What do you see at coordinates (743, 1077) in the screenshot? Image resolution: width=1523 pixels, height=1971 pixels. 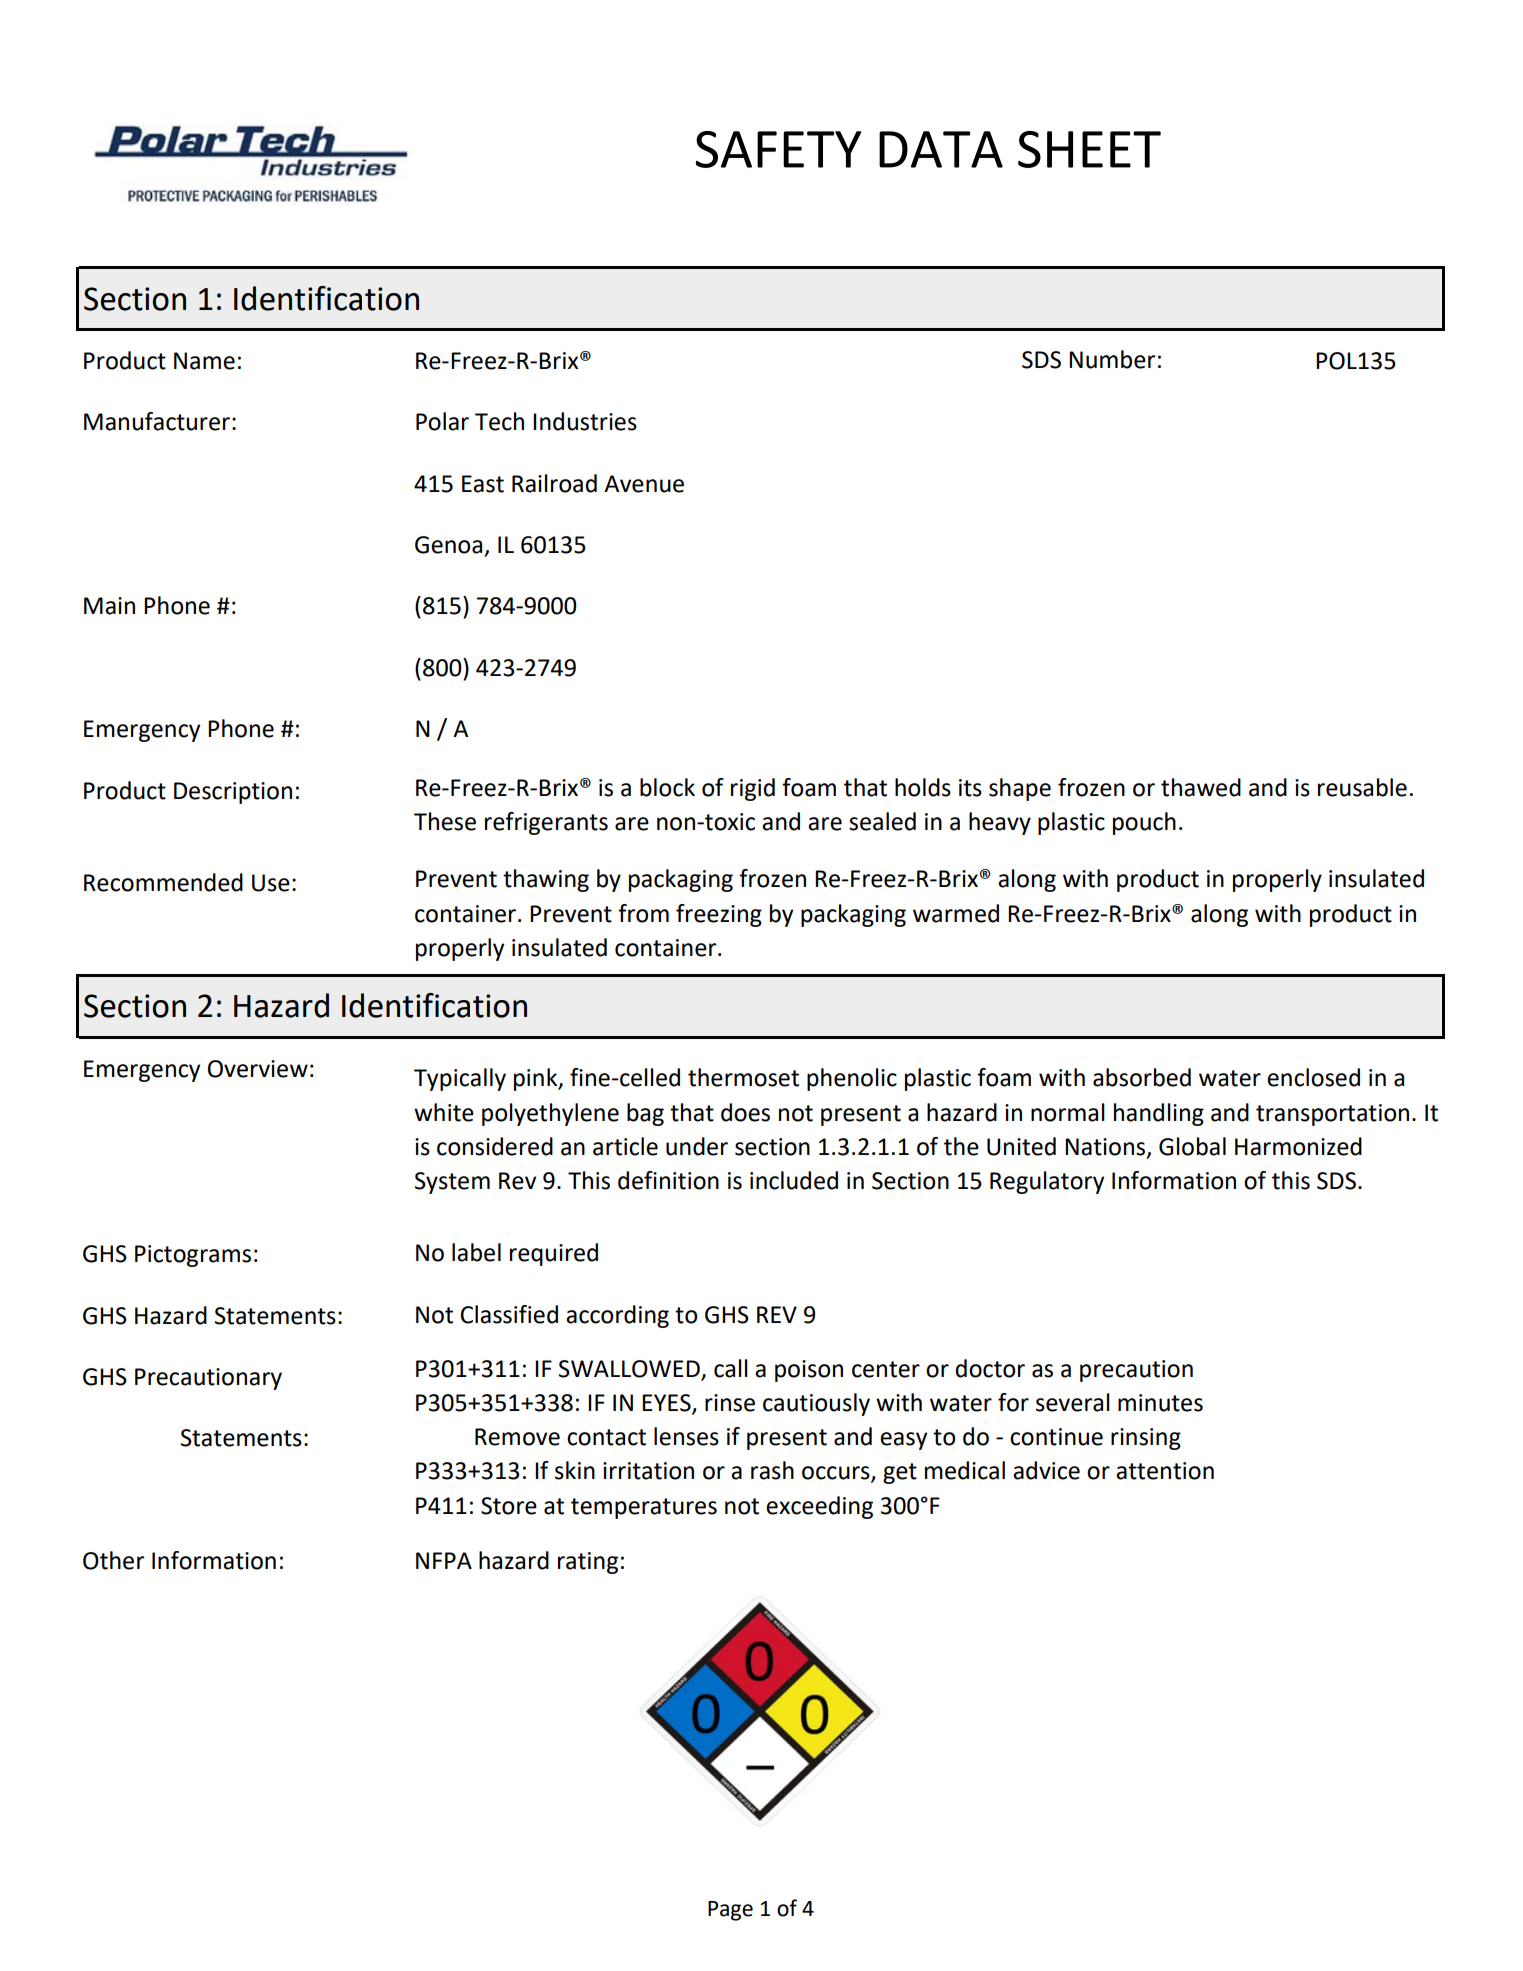 I see `thermoset` at bounding box center [743, 1077].
